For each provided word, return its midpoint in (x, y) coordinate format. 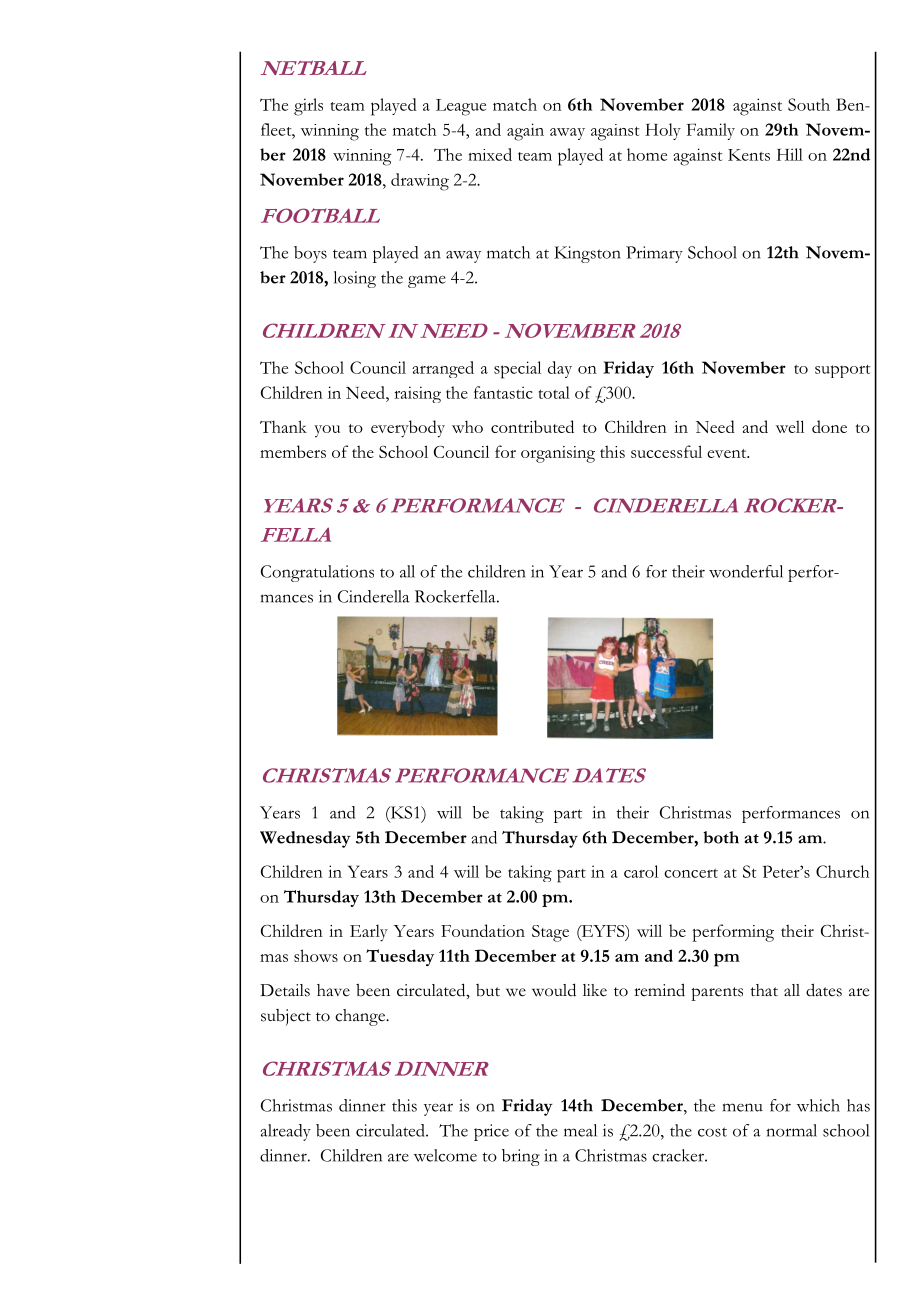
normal (792, 1130)
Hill (790, 154)
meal (580, 1130)
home (647, 154)
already (285, 1132)
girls (308, 107)
